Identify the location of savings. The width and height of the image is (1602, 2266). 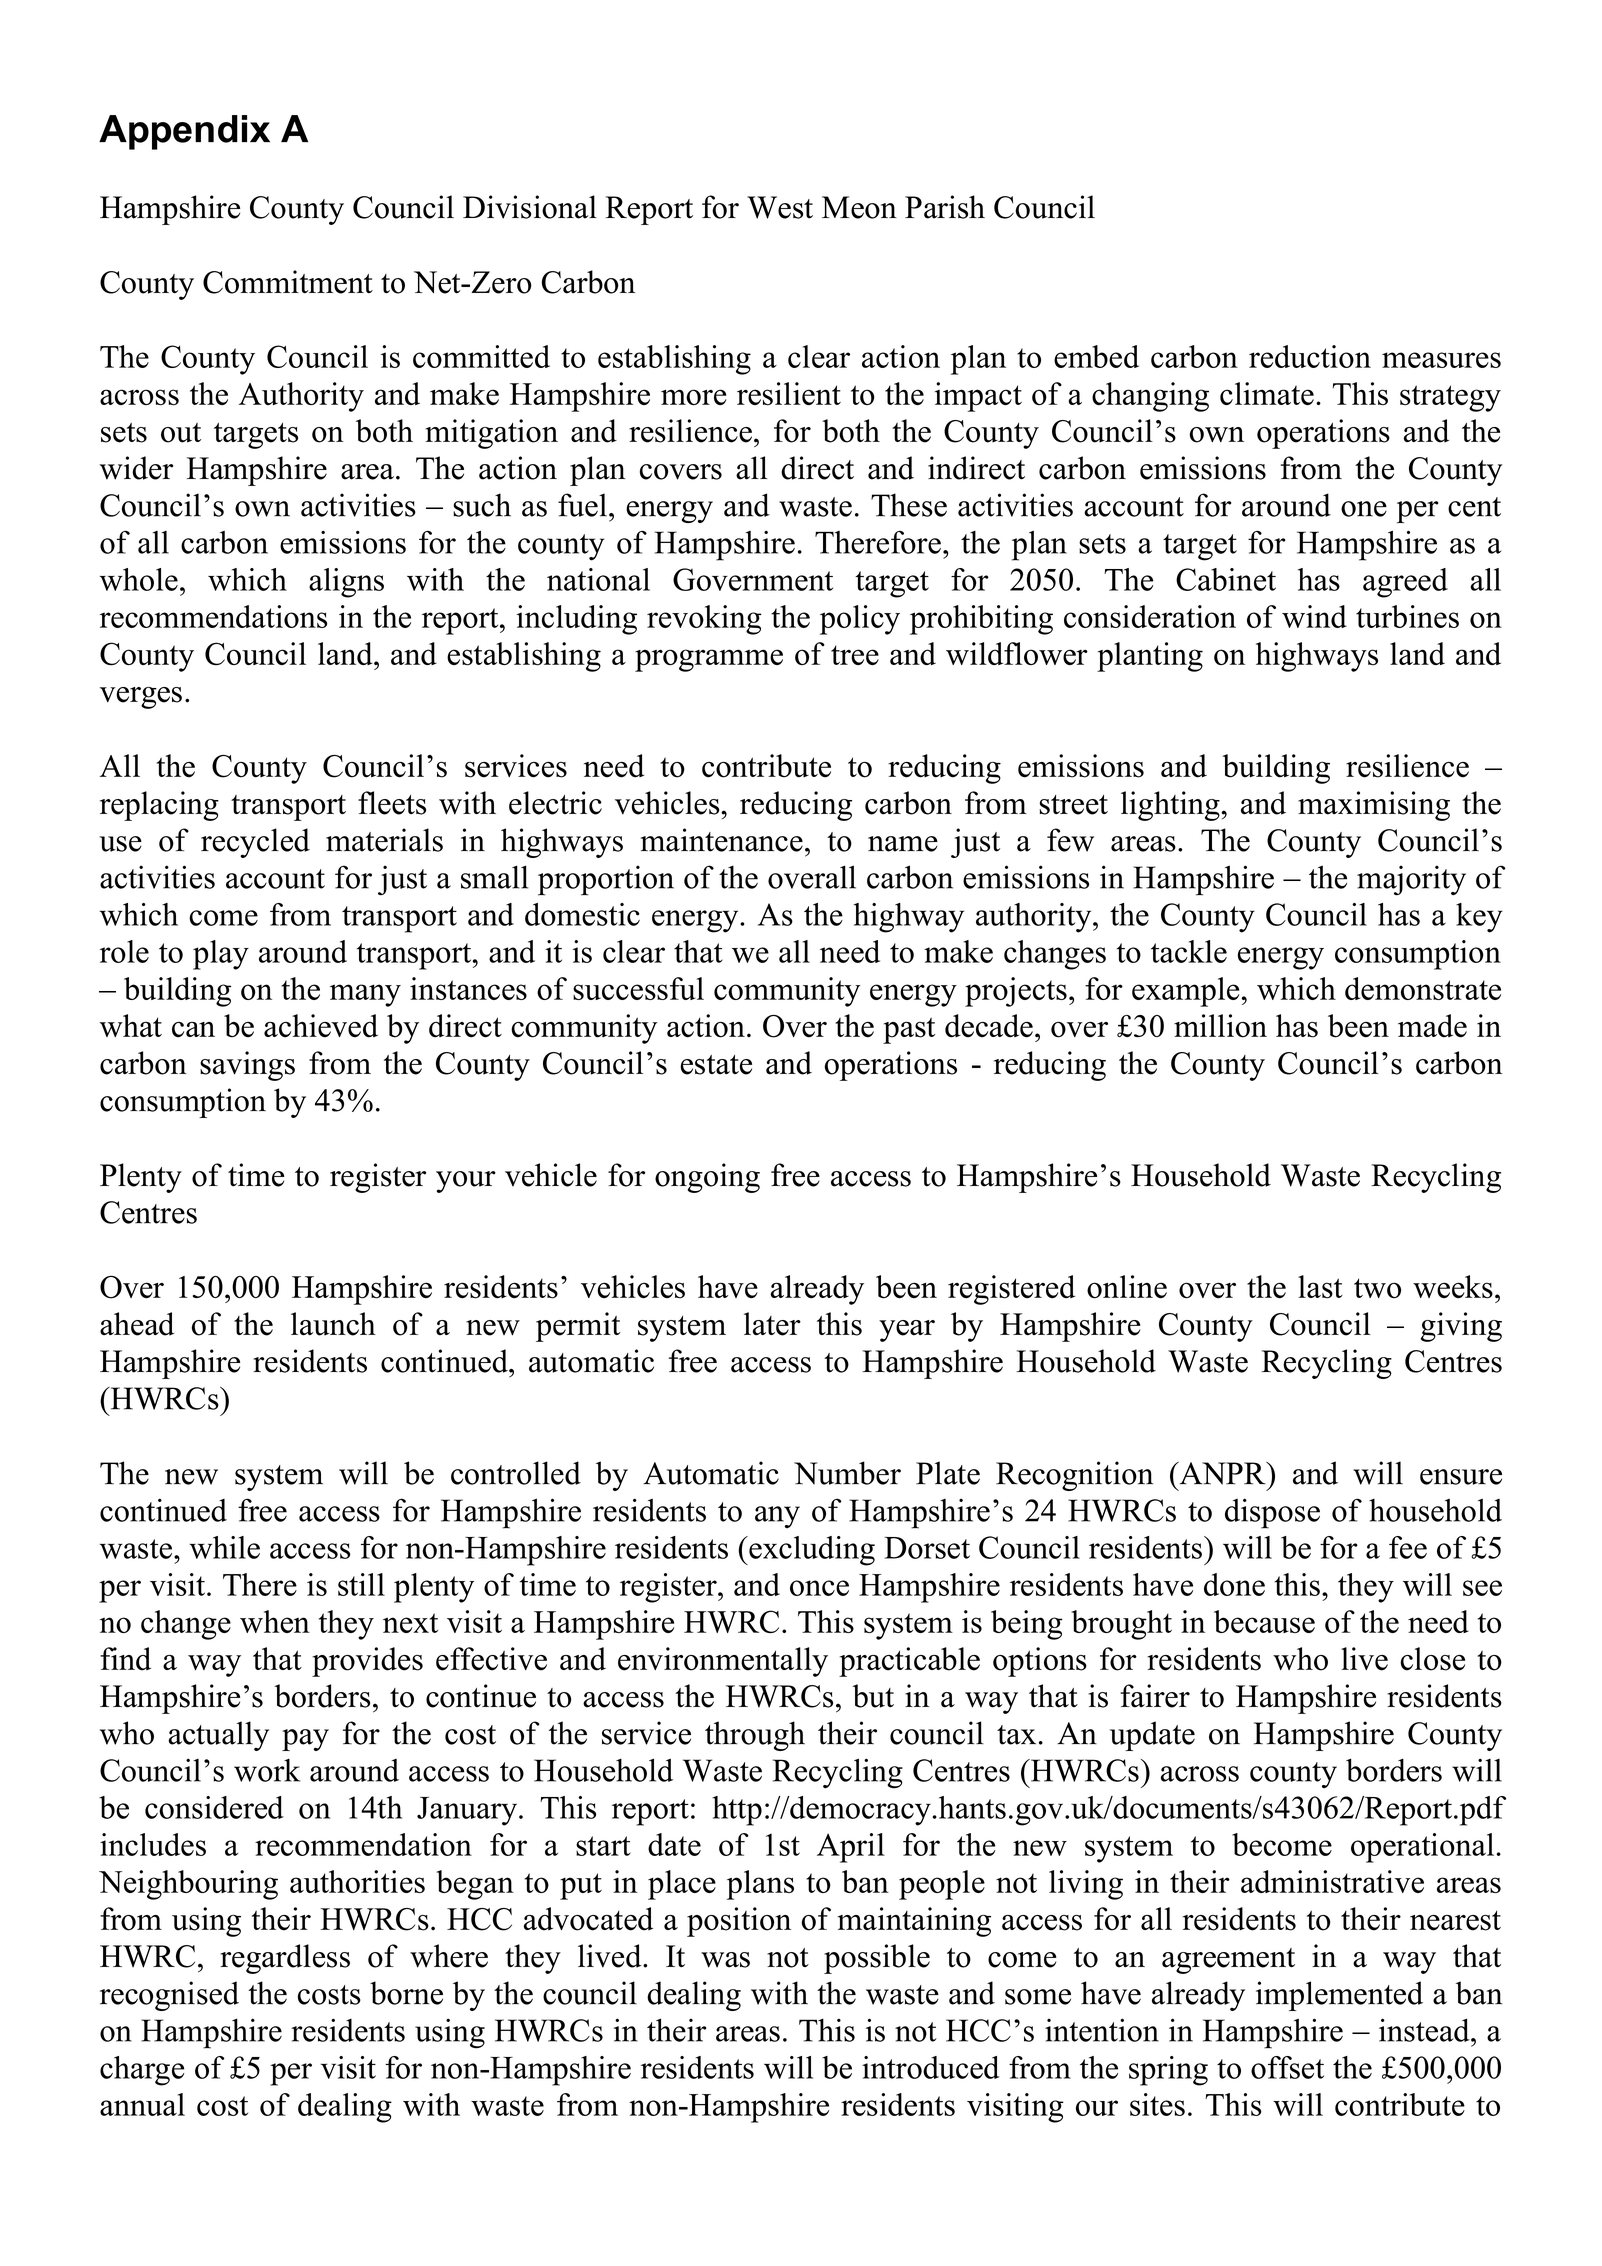
(247, 1066).
